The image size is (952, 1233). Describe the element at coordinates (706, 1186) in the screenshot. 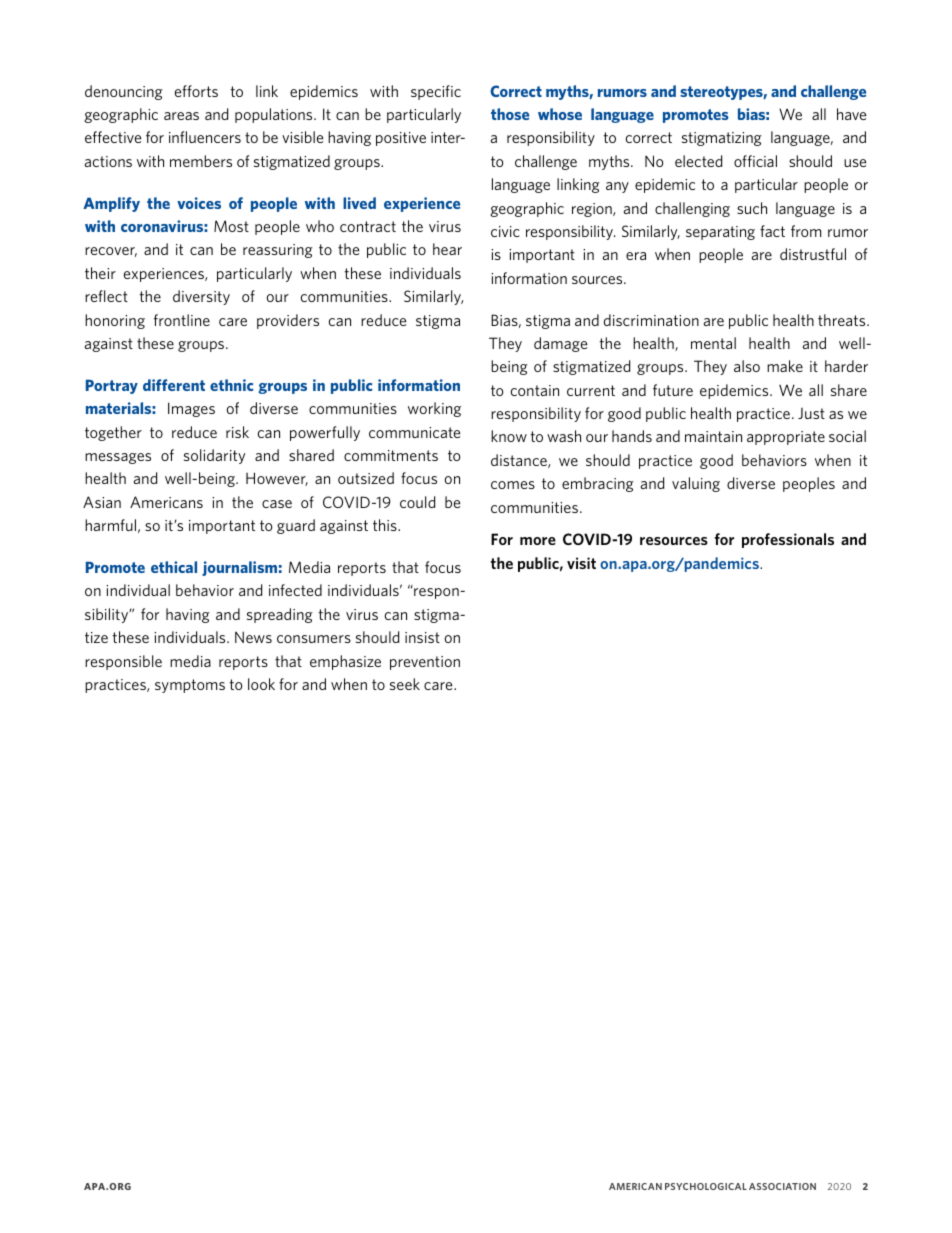

I see `PSYCHOLOGICAL` at that location.
